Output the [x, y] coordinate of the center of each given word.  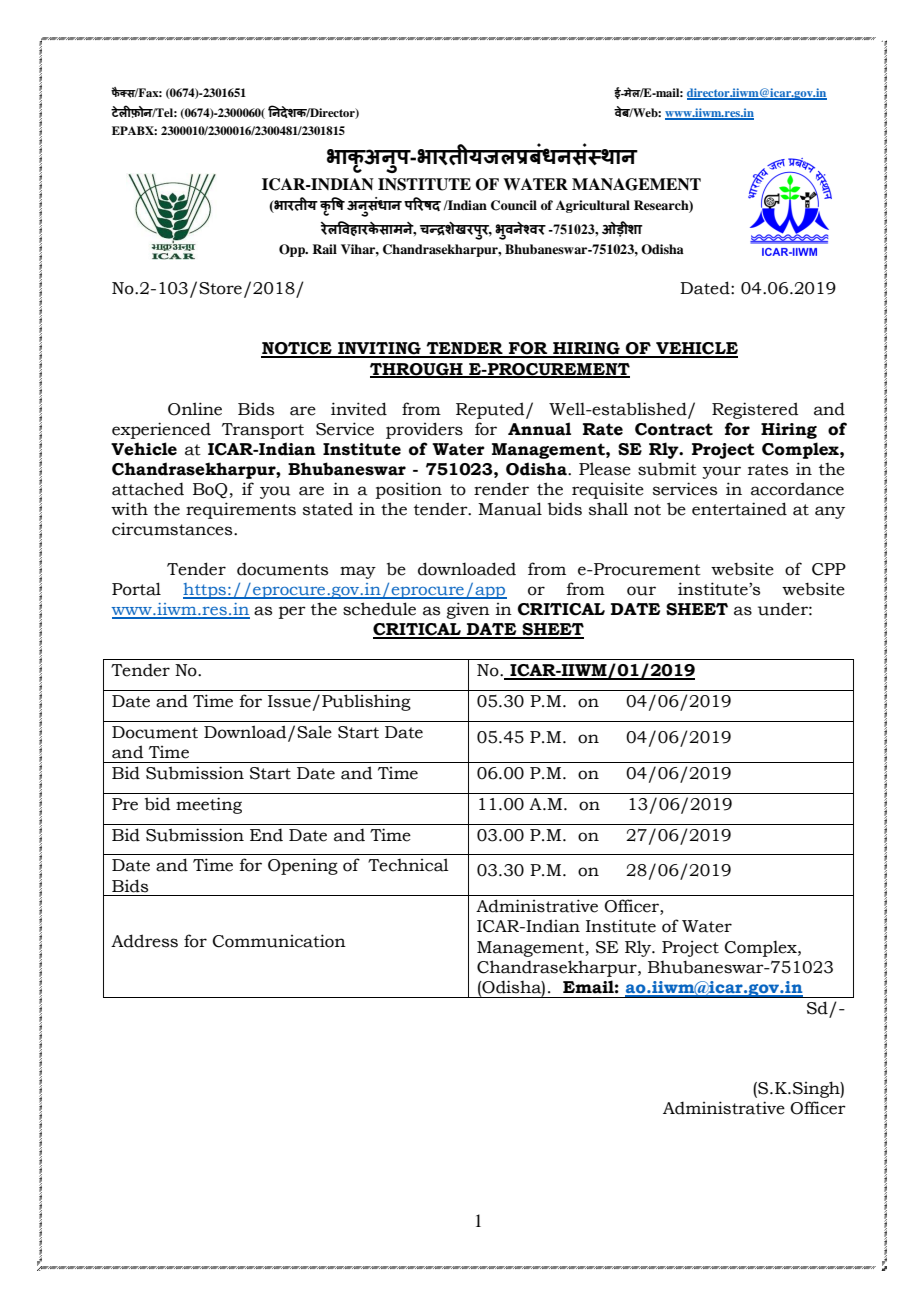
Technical [408, 865]
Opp [293, 250]
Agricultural [593, 206]
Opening [303, 866]
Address [144, 941]
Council [514, 205]
